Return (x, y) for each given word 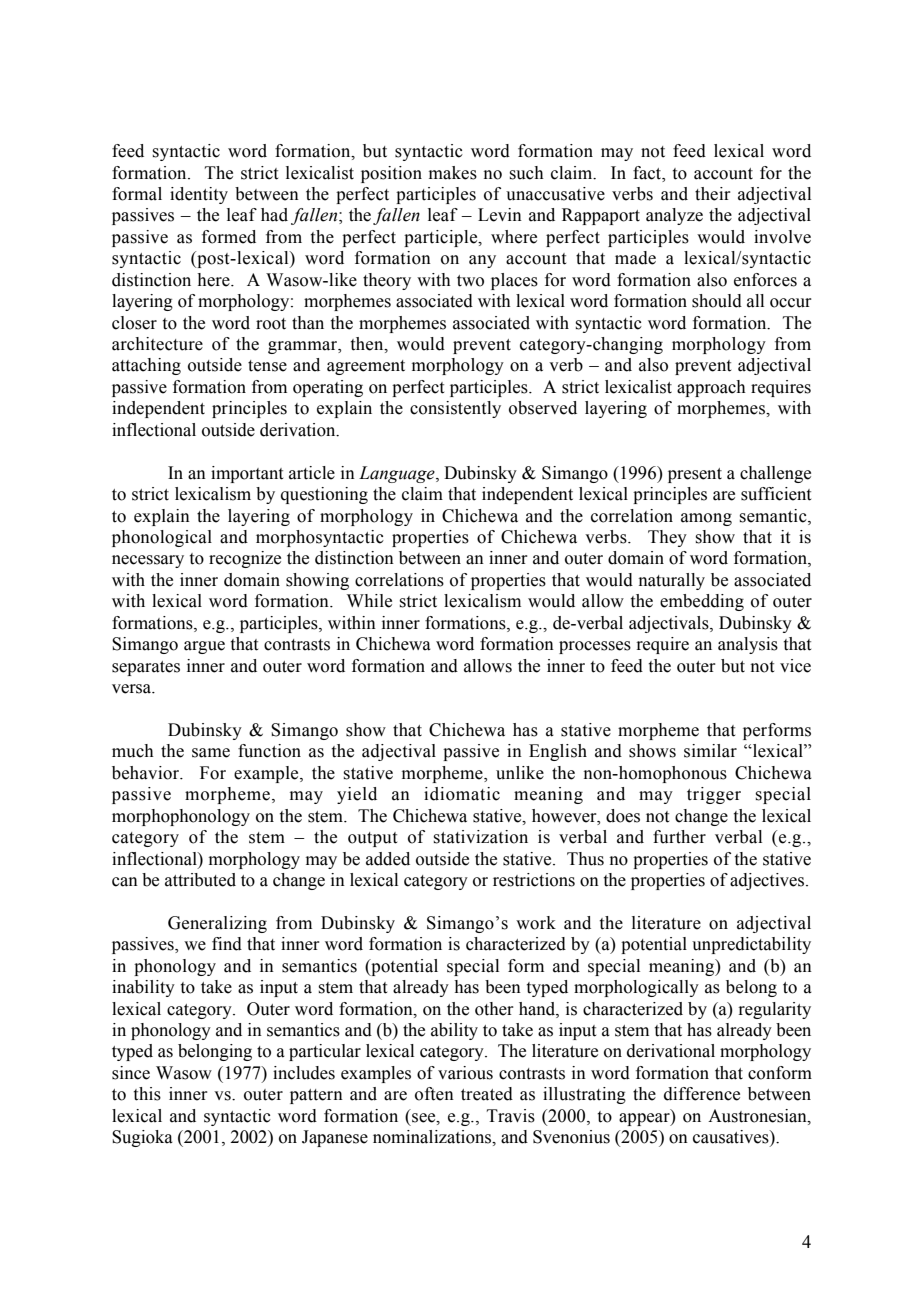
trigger (714, 795)
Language (398, 474)
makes (453, 173)
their (713, 194)
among (706, 519)
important (247, 474)
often (434, 1094)
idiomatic (462, 794)
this (147, 1094)
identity (199, 195)
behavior (147, 773)
